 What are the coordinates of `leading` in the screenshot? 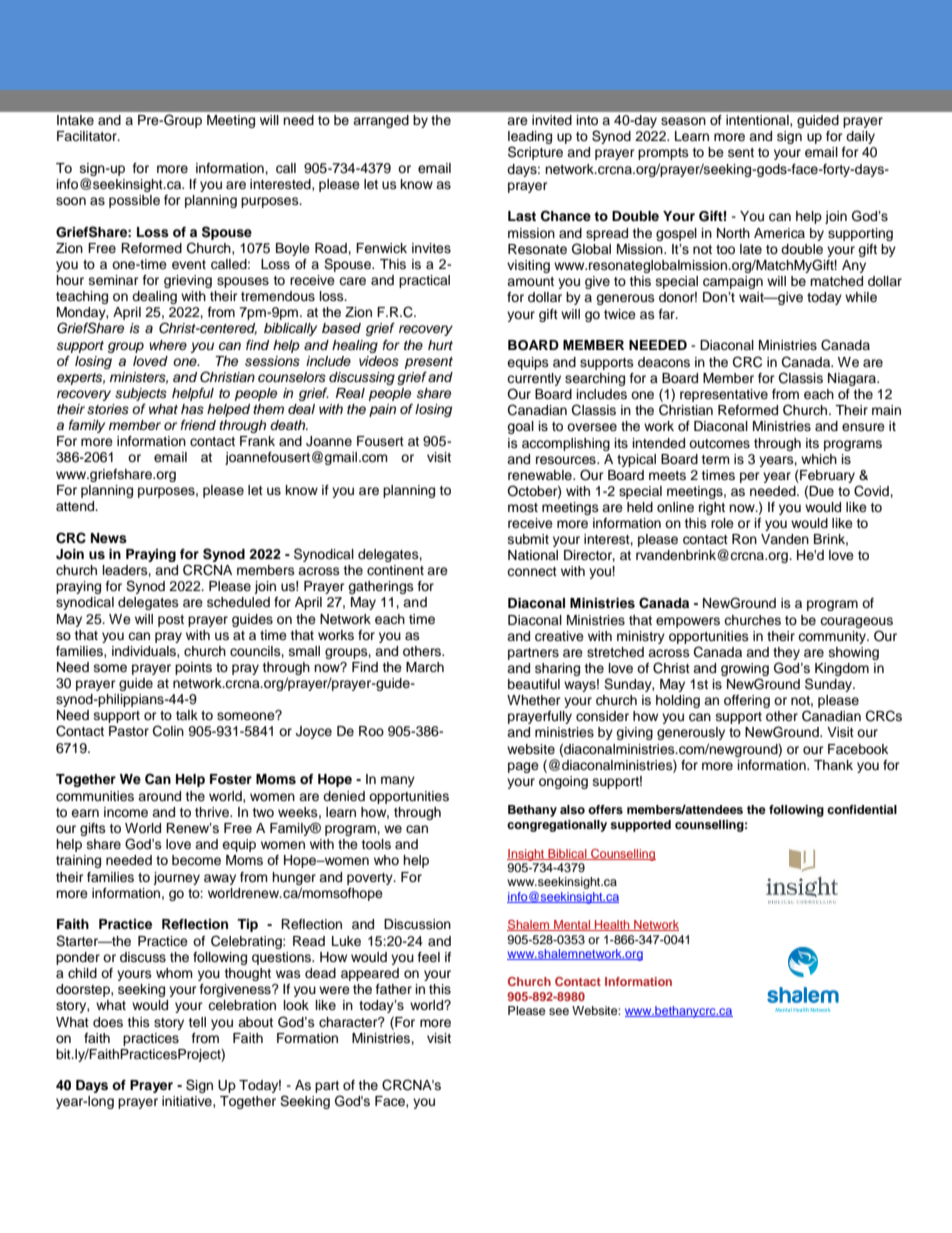 It's located at (530, 139).
